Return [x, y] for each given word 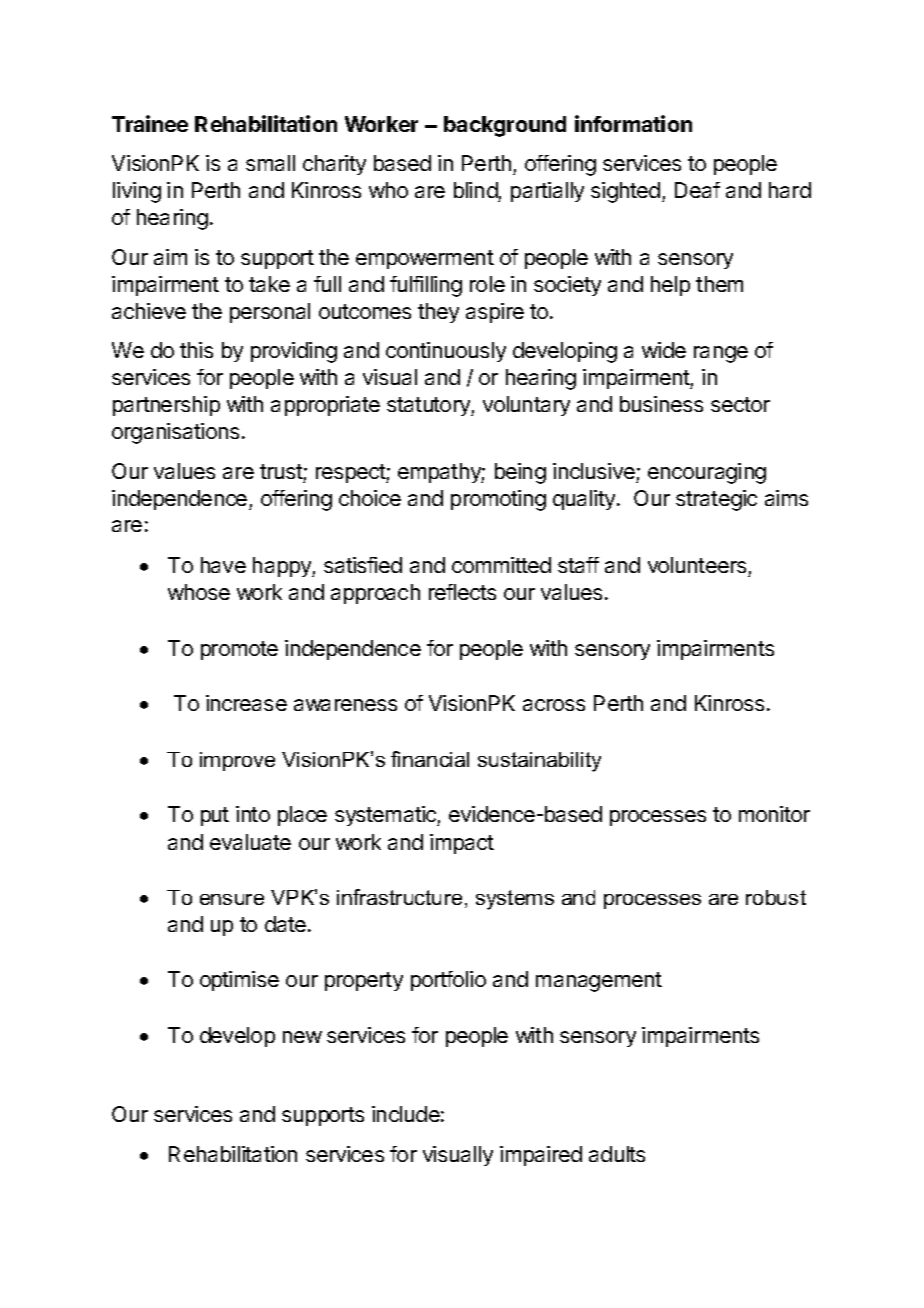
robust [776, 897]
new [302, 1037]
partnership [166, 406]
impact [462, 844]
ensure [232, 899]
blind [476, 192]
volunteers [698, 567]
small [270, 163]
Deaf [697, 190]
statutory [429, 406]
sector [740, 404]
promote [239, 650]
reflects [462, 592]
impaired [541, 1156]
